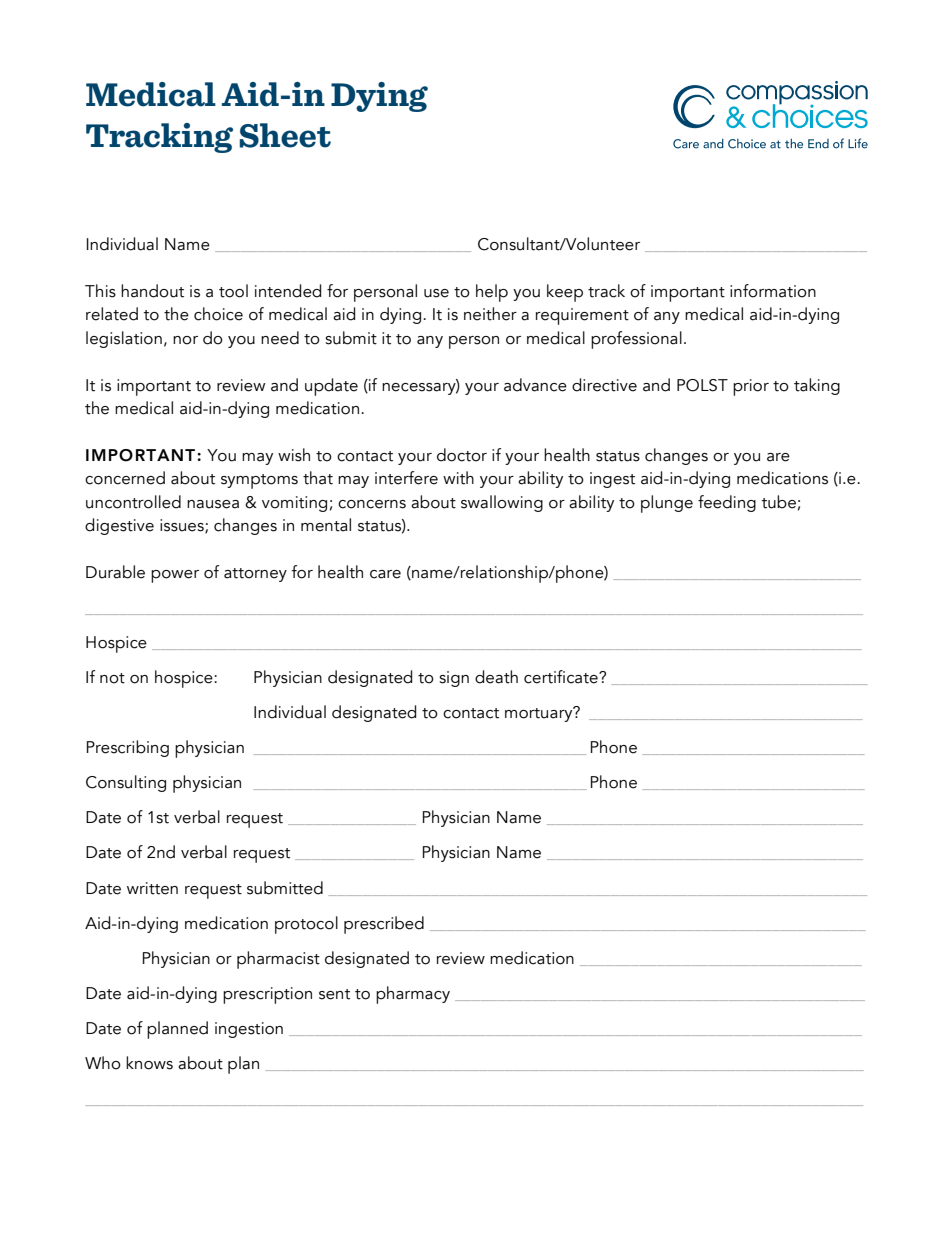  Describe the element at coordinates (773, 291) in the document. I see `information` at that location.
